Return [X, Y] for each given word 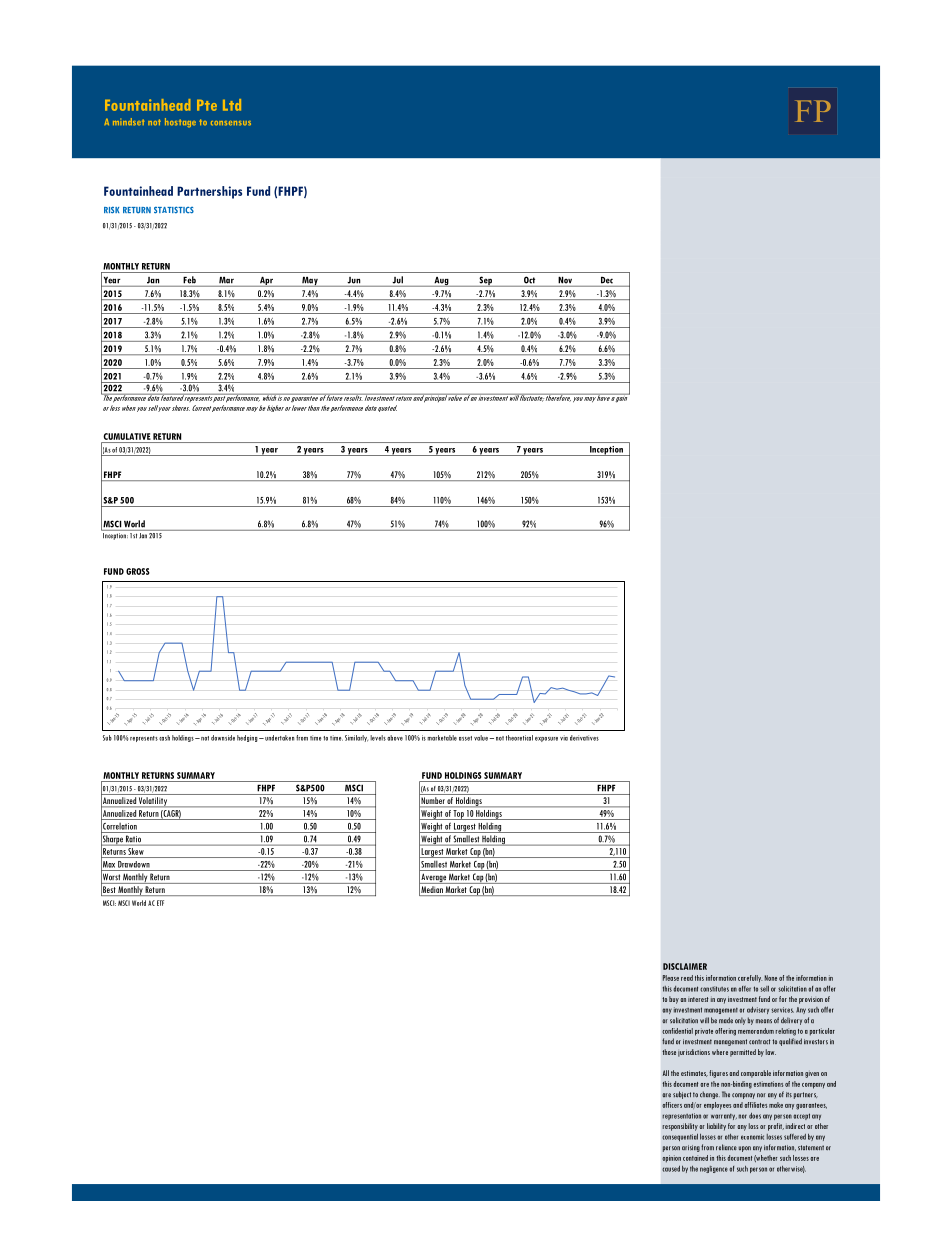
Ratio [133, 839]
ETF [160, 903]
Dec [607, 280]
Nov [565, 280]
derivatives [584, 738]
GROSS [138, 571]
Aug [441, 282]
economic [752, 1137]
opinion [671, 1159]
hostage [180, 122]
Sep [485, 281]
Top [459, 815]
